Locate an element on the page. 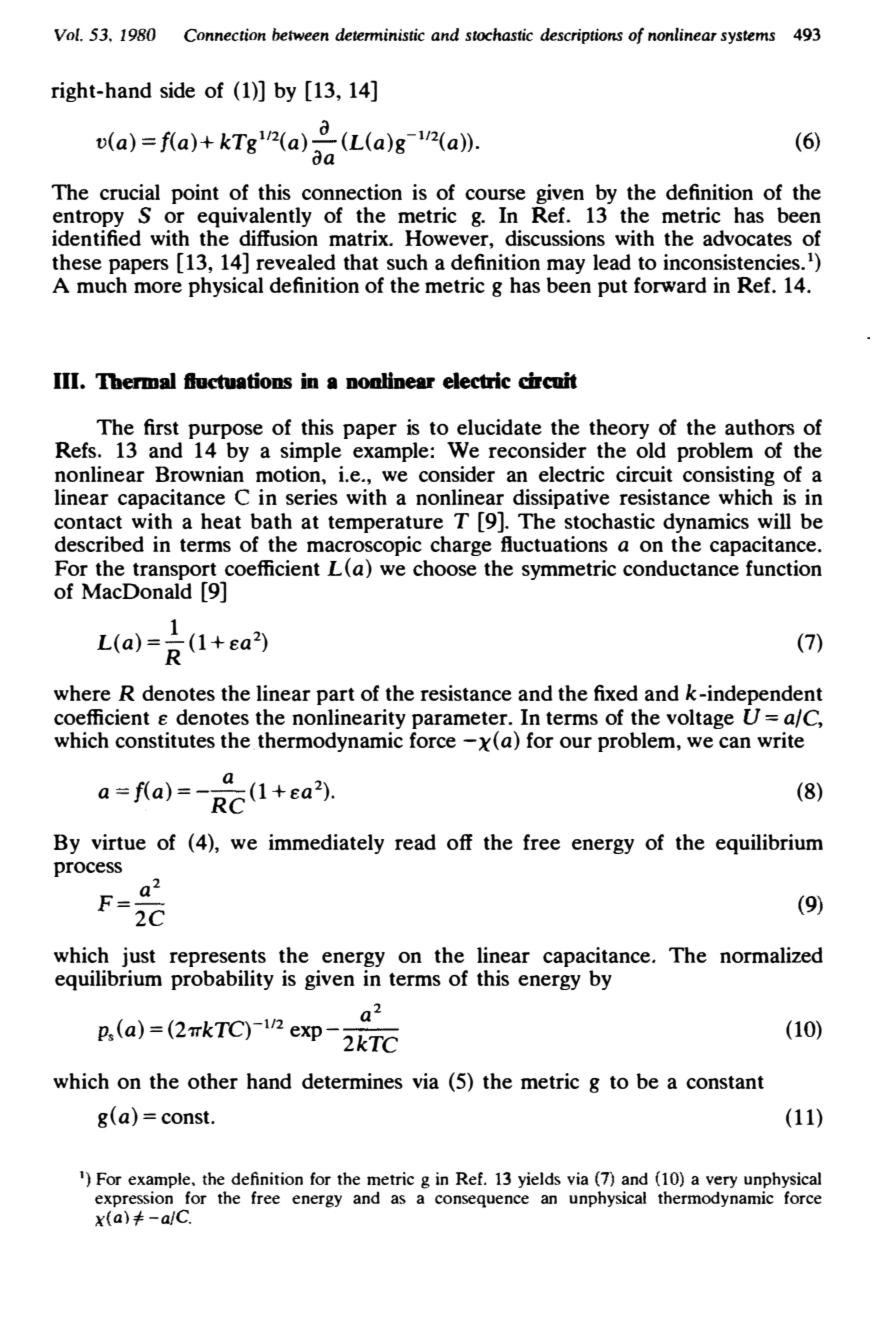 Image resolution: width=896 pixels, height=1331 pixels. read is located at coordinates (415, 842).
